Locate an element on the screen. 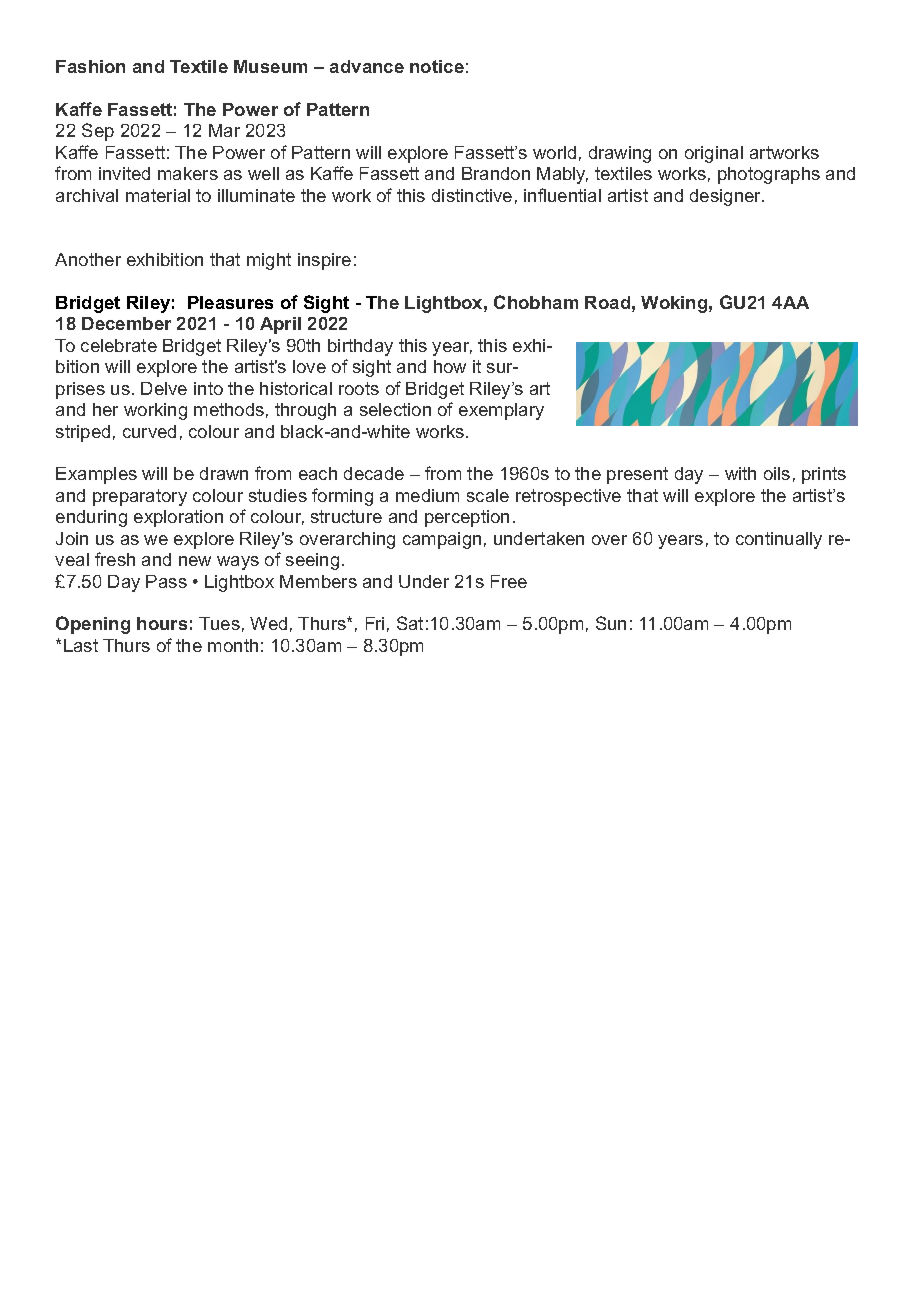 Image resolution: width=924 pixels, height=1308 pixels. hours is located at coordinates (162, 623).
